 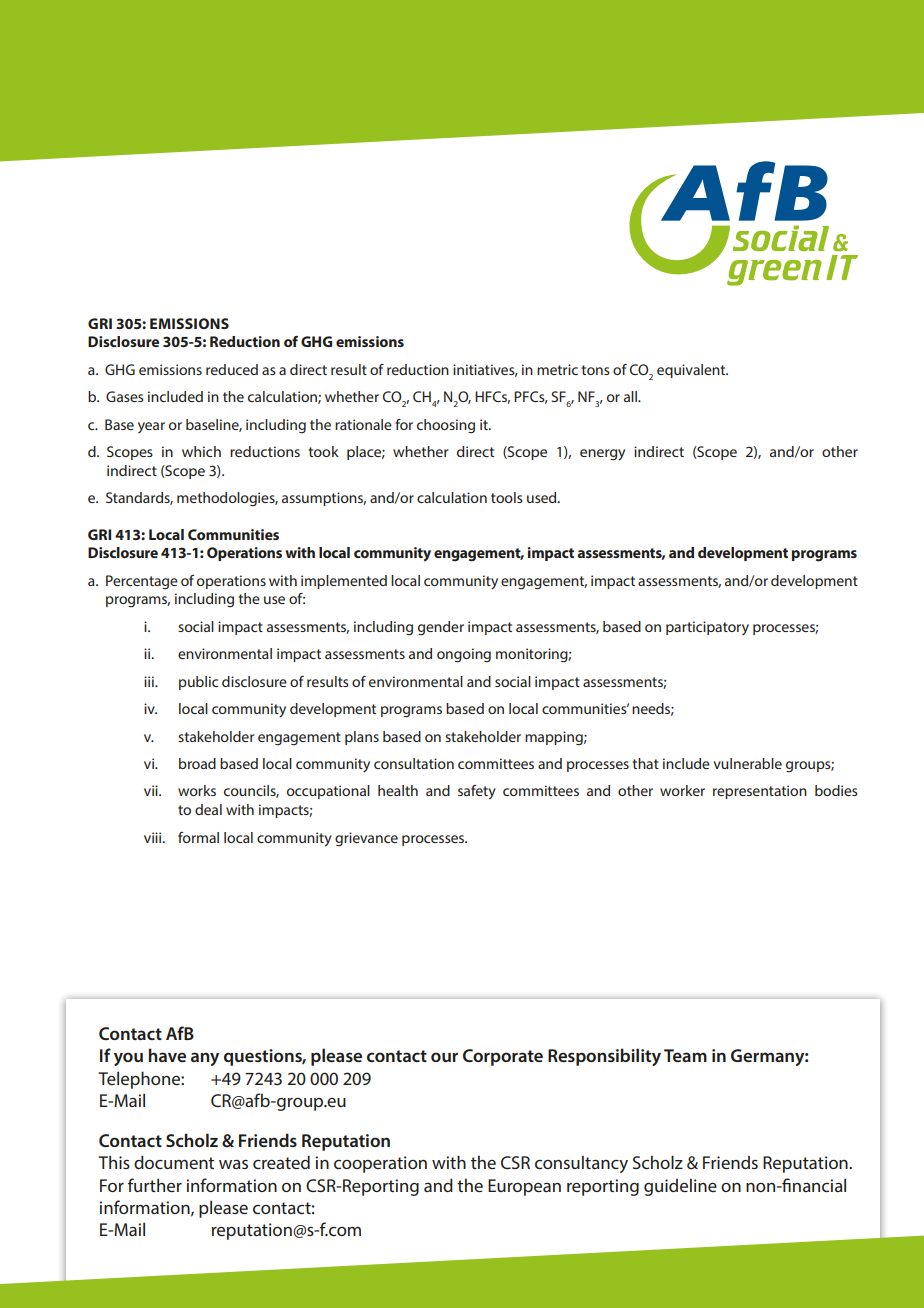 What do you see at coordinates (464, 655) in the document?
I see `ongoing` at bounding box center [464, 655].
